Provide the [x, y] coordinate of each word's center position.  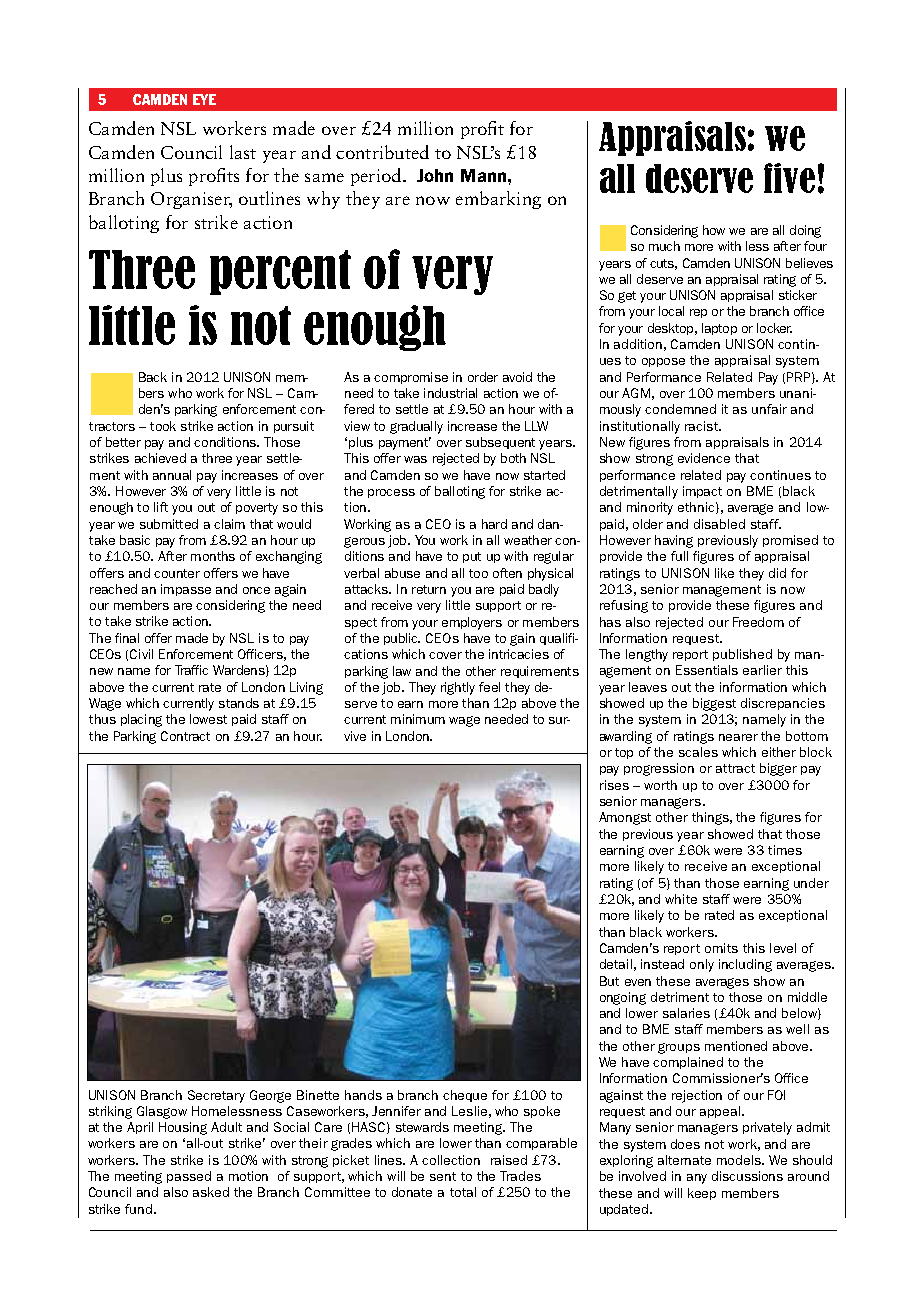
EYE [204, 99]
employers [472, 623]
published [742, 655]
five [789, 178]
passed [189, 1177]
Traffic [191, 670]
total [463, 1192]
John [435, 175]
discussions [747, 1176]
